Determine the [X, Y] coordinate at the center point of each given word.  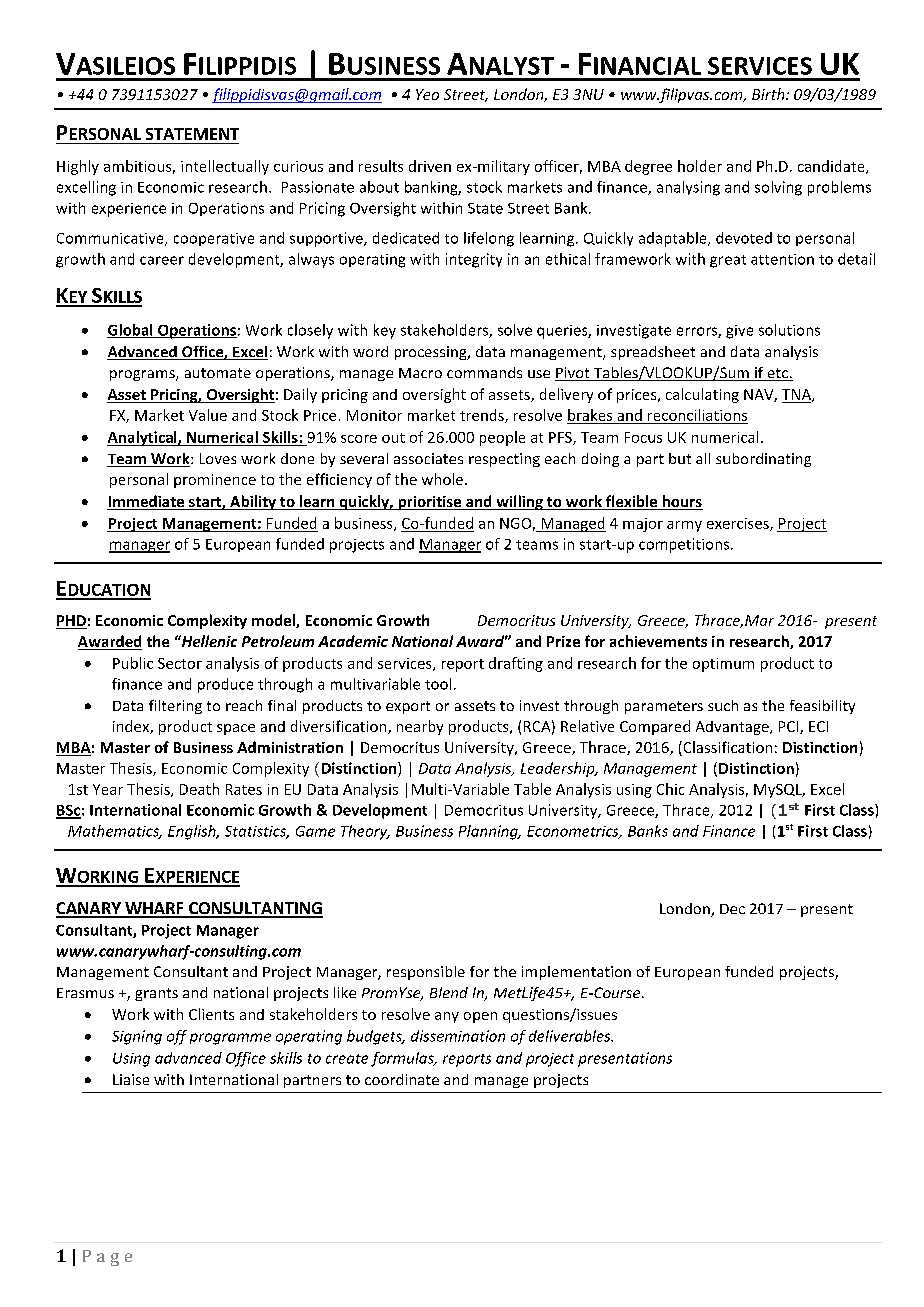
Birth [769, 94]
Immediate [147, 502]
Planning [489, 832]
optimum [723, 665]
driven [430, 166]
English [193, 832]
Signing [137, 1037]
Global [131, 331]
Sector [180, 663]
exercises [739, 524]
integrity [474, 260]
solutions [789, 330]
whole [444, 479]
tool [438, 684]
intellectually [225, 167]
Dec [732, 909]
